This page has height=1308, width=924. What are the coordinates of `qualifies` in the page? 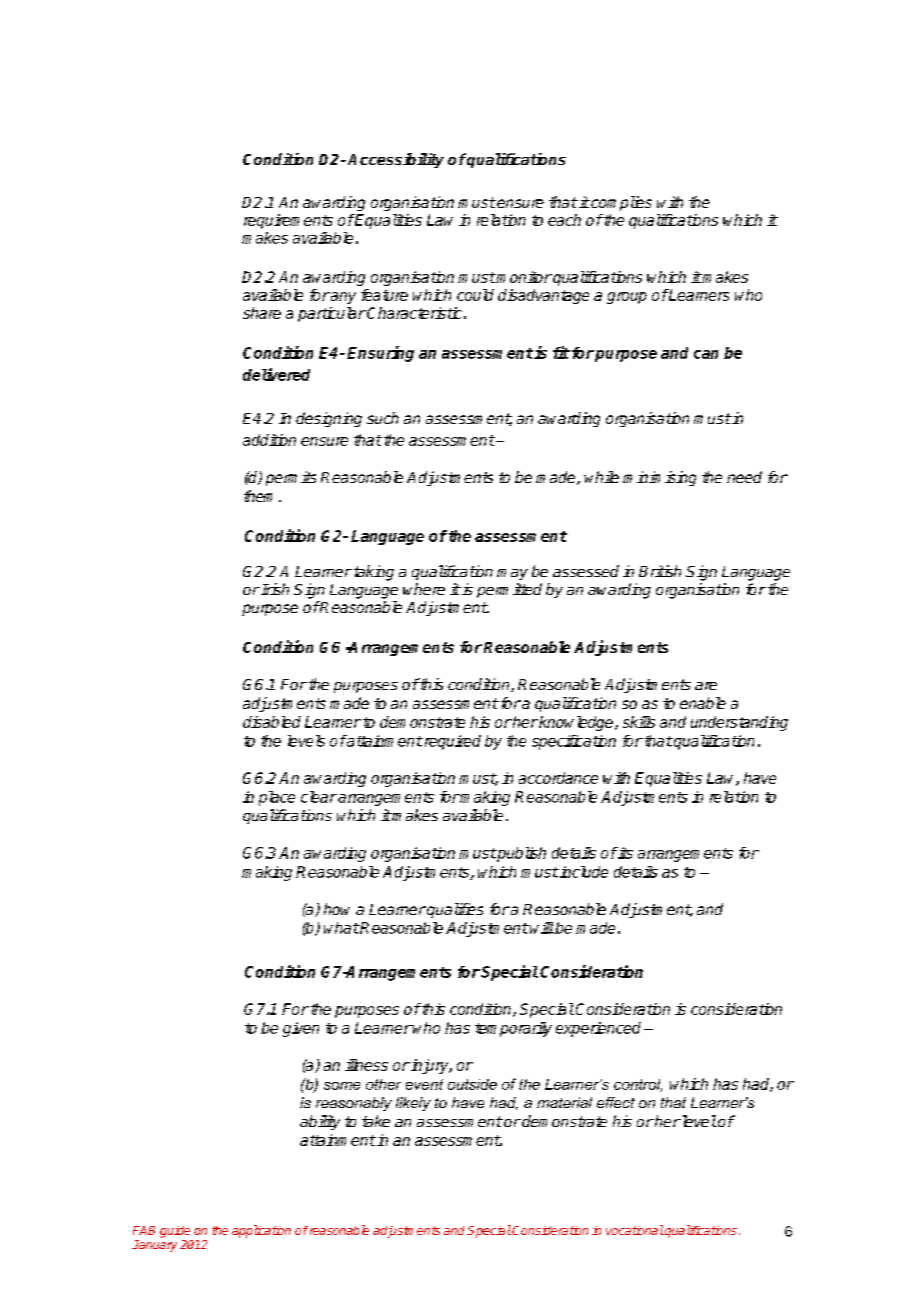 It's located at (454, 910).
